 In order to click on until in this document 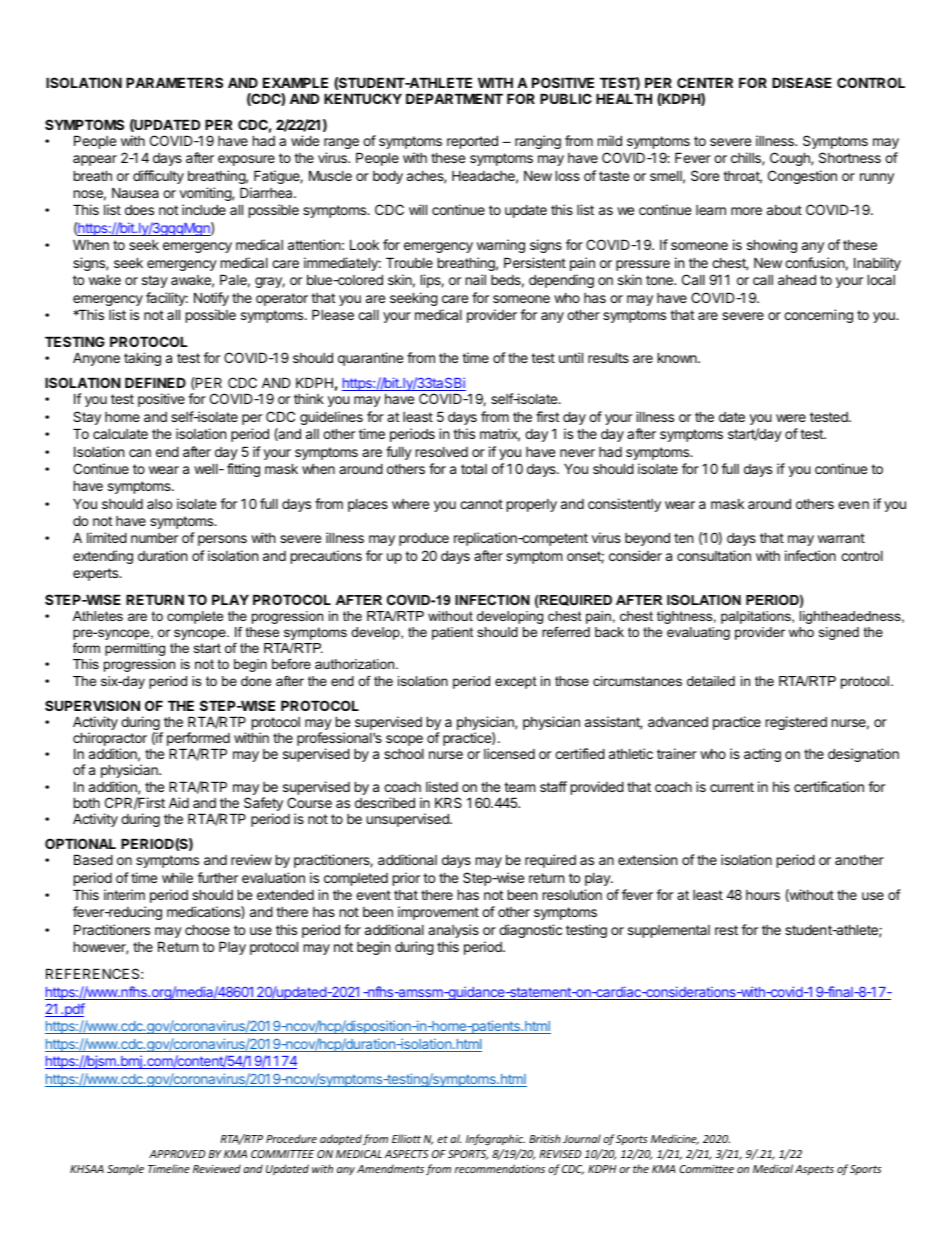, I will do `click(571, 357)`.
